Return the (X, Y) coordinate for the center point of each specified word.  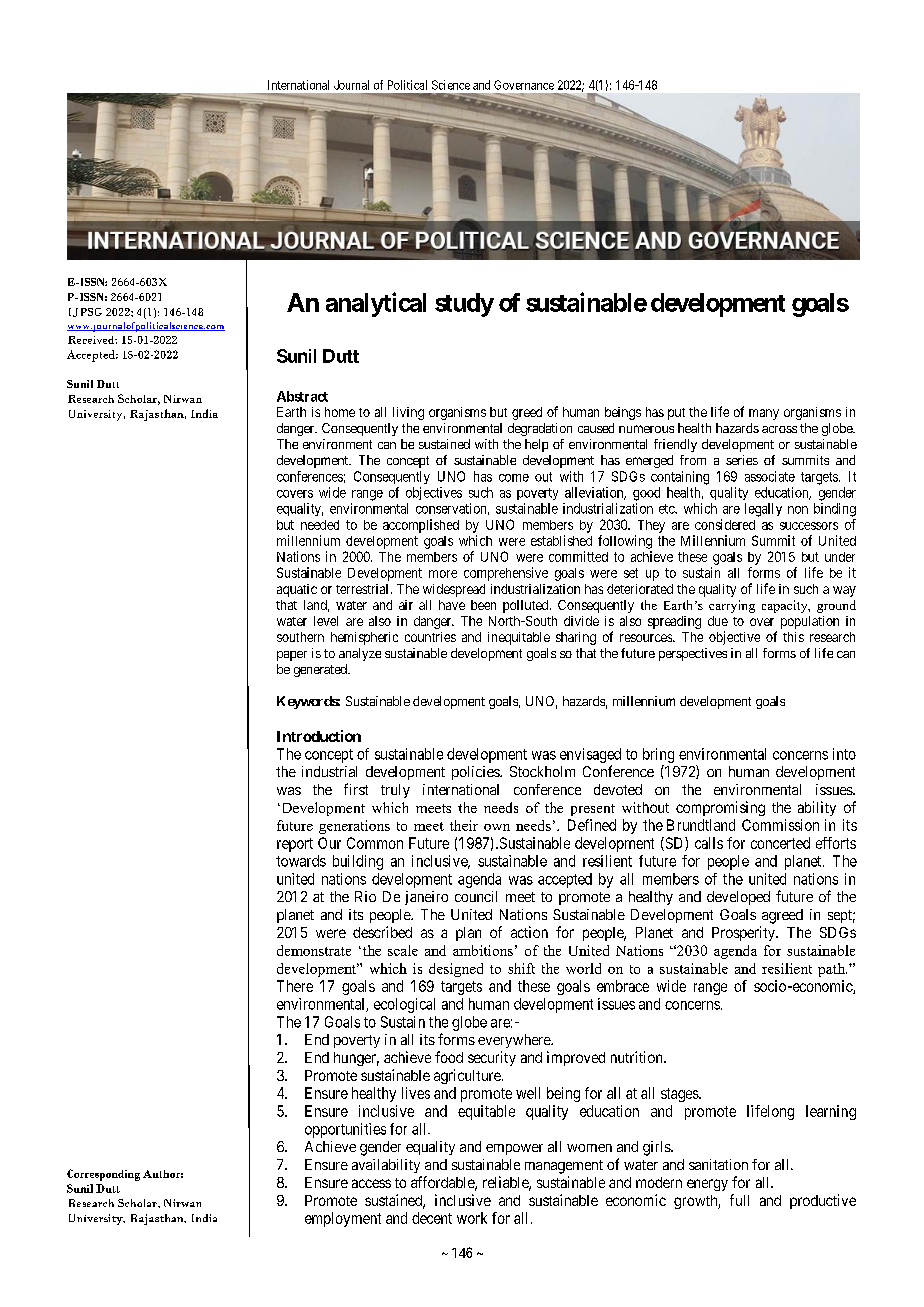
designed (456, 970)
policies (476, 773)
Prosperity (744, 933)
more (443, 574)
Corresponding (103, 1175)
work (472, 1218)
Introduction (319, 736)
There (295, 986)
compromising (720, 808)
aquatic (297, 590)
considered (725, 524)
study (464, 305)
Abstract (302, 396)
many (764, 414)
